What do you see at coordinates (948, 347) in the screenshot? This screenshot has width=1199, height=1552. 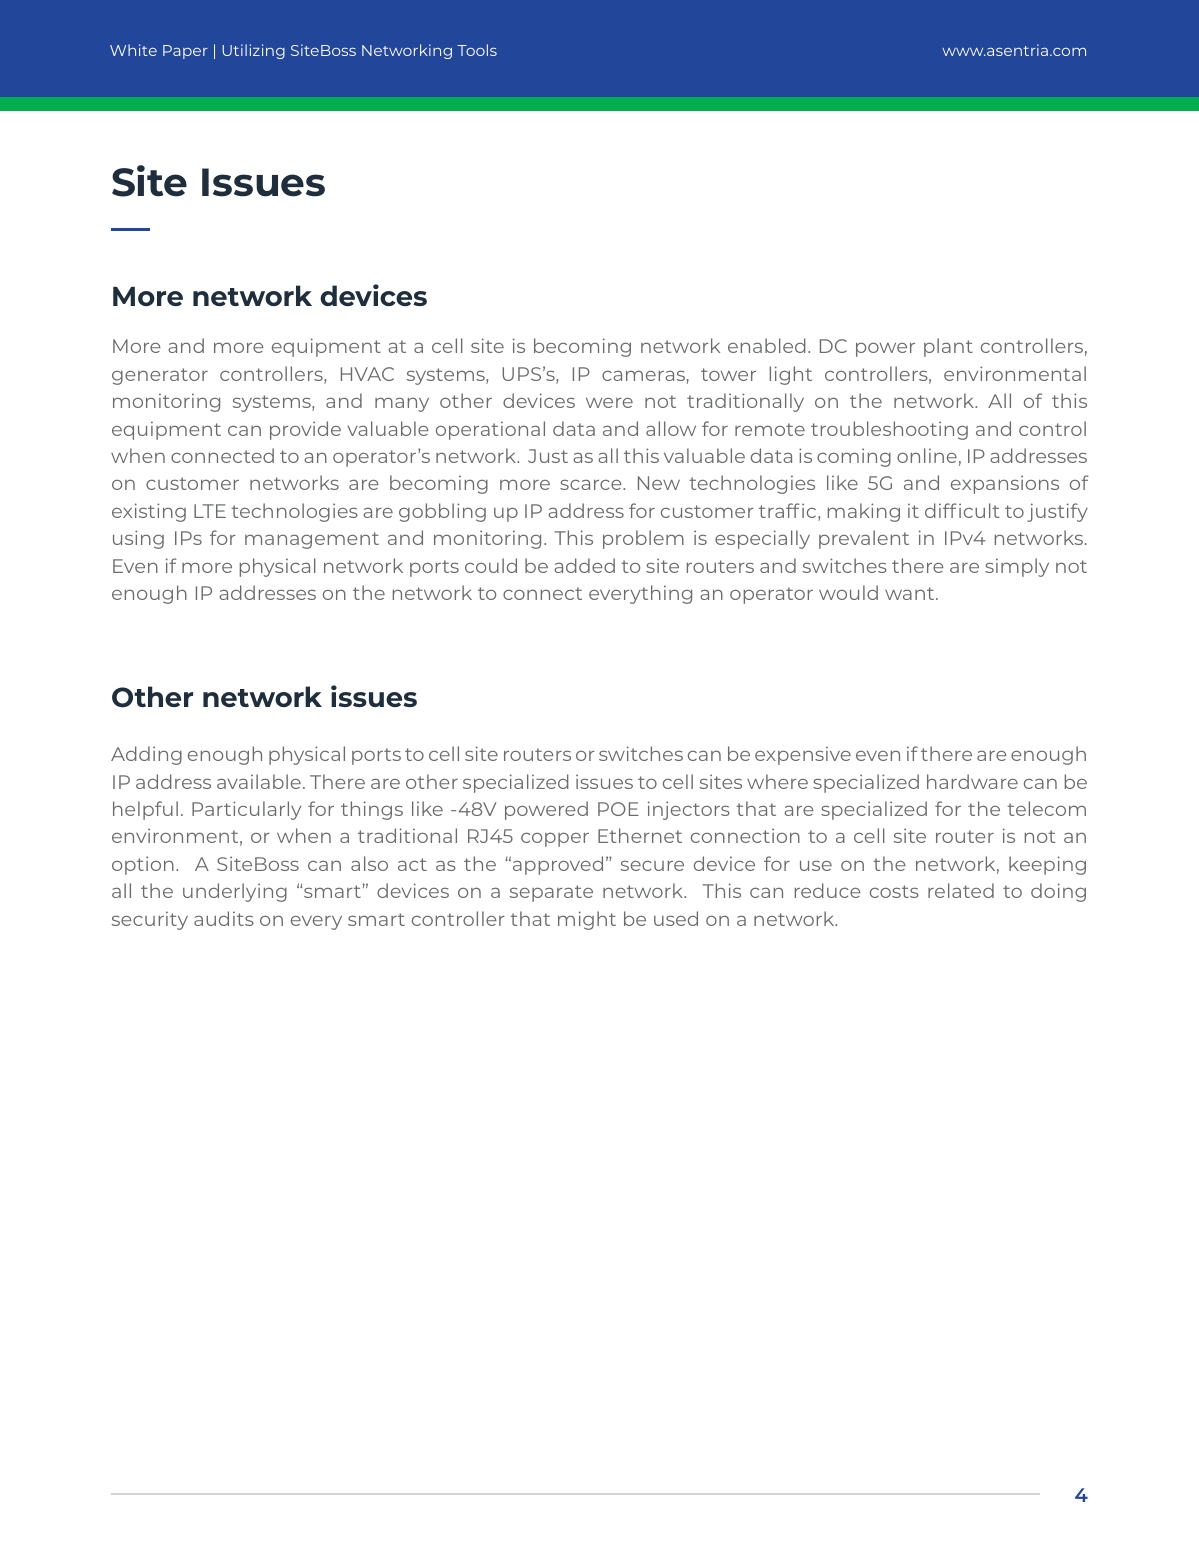 I see `plant` at bounding box center [948, 347].
